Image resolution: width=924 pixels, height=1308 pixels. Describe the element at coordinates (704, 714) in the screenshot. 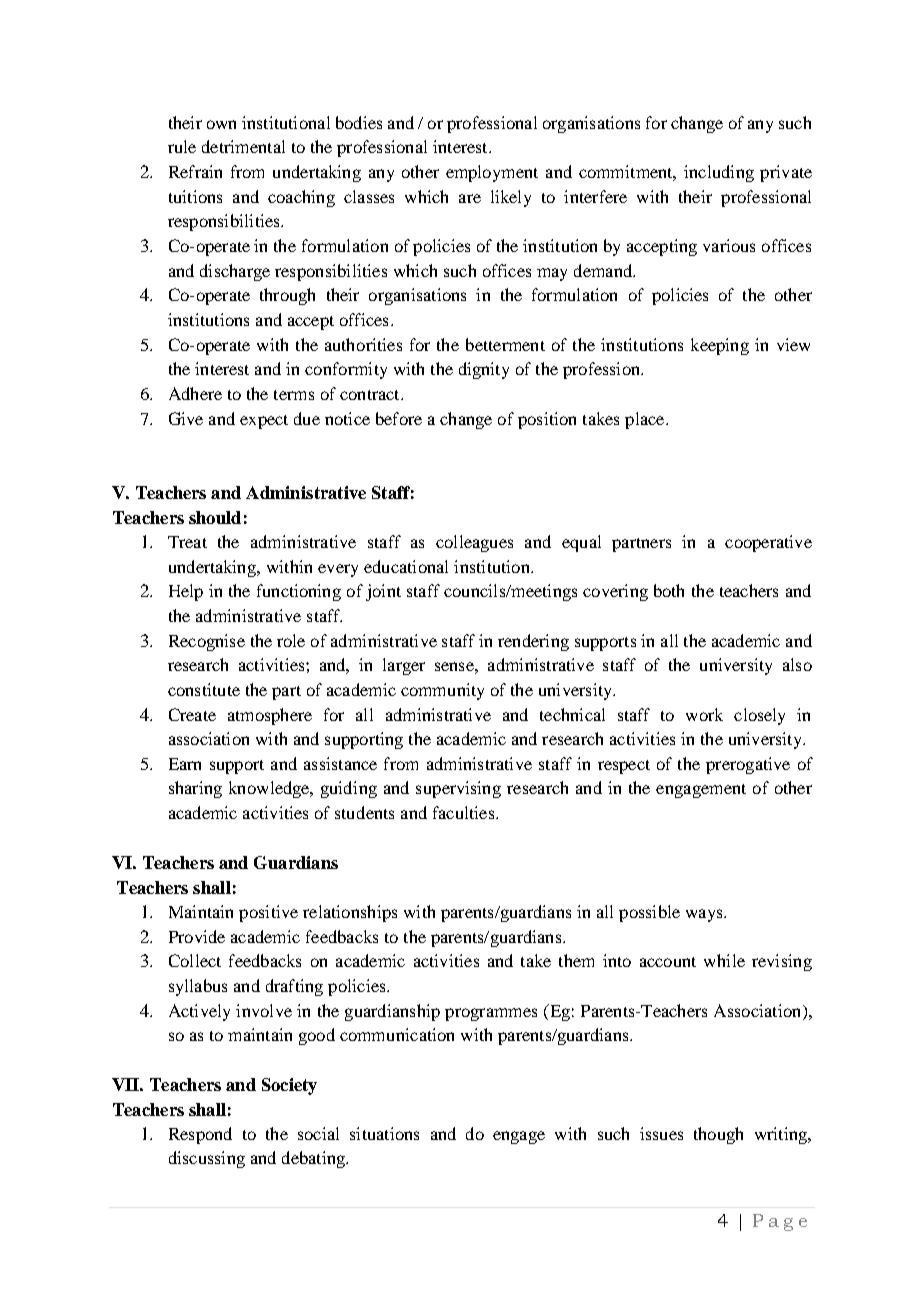

I see `work` at that location.
